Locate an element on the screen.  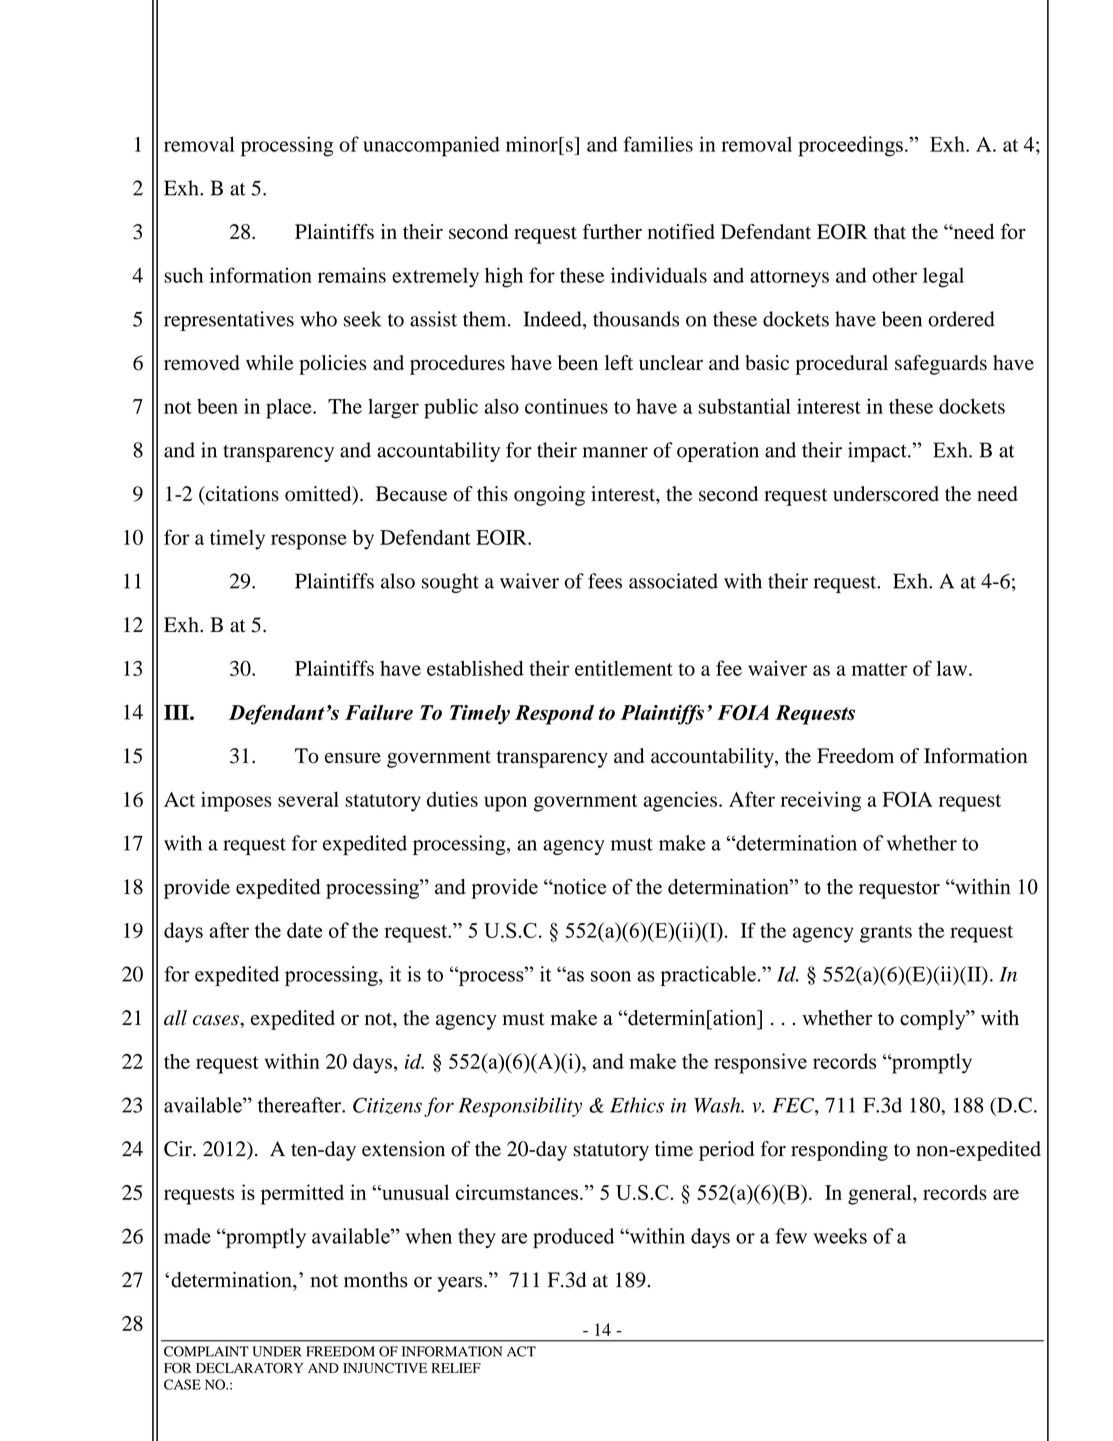
matter is located at coordinates (879, 669).
